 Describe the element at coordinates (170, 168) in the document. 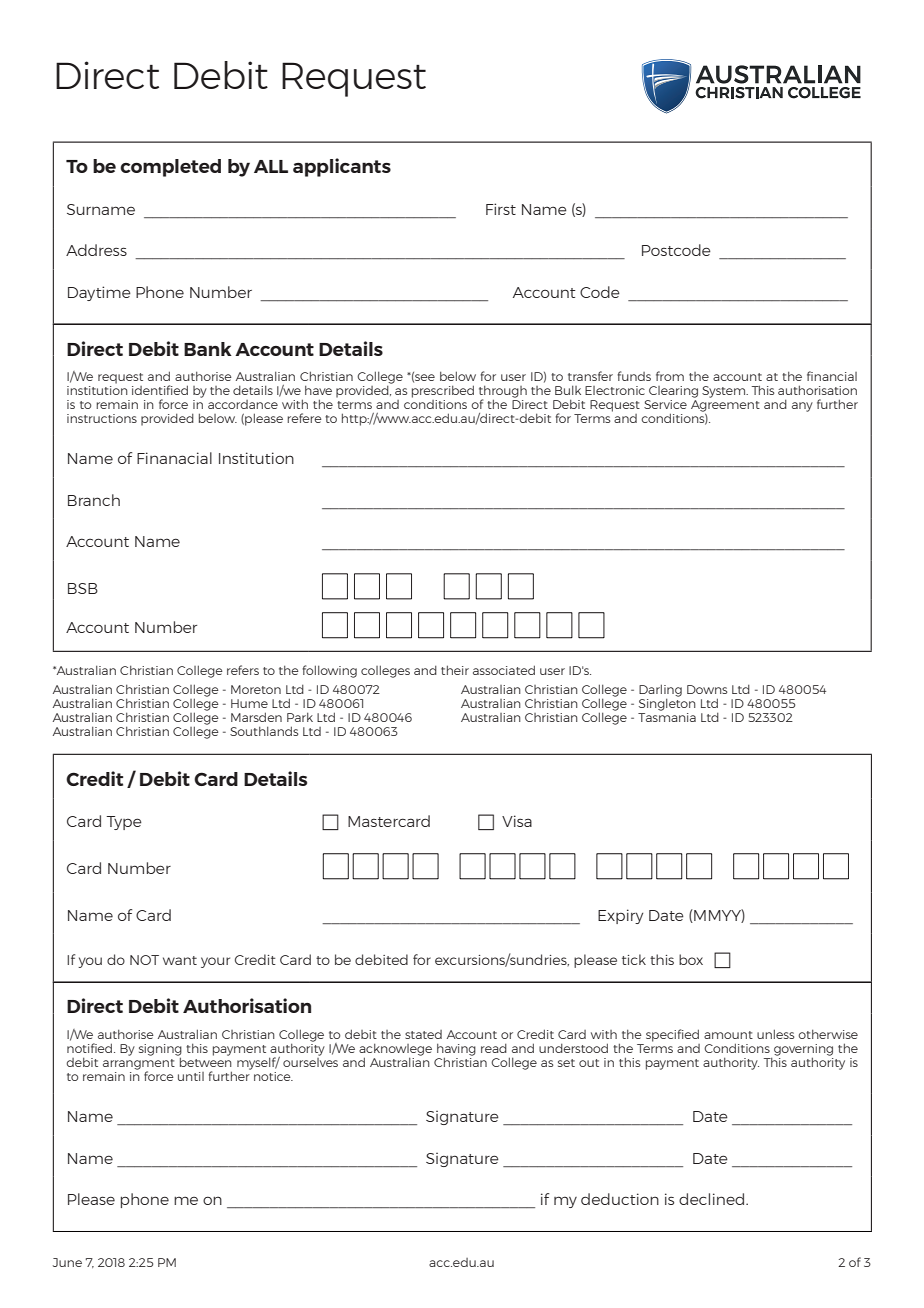

I see `completed` at that location.
